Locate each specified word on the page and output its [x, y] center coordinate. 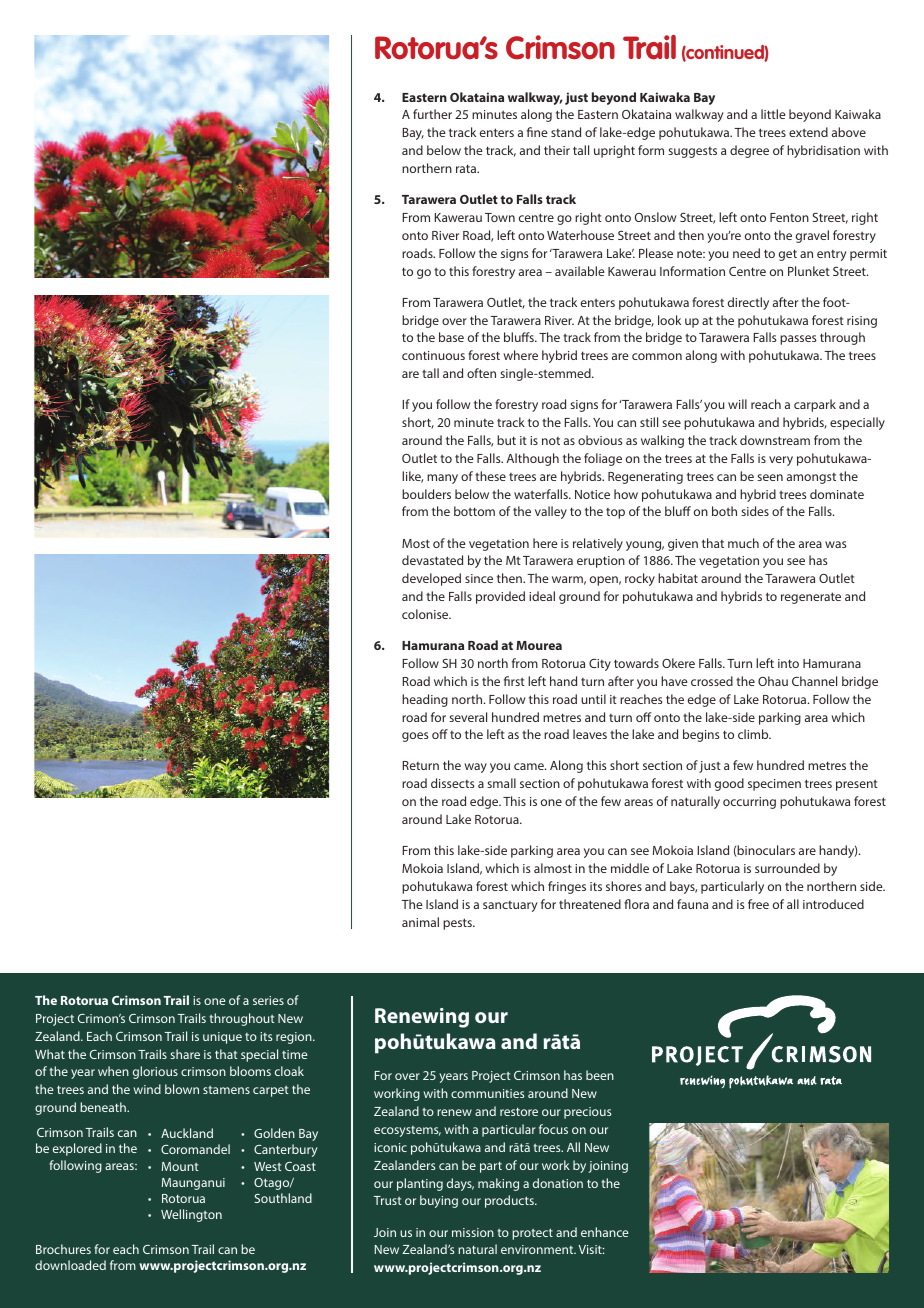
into [788, 663]
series [268, 1000]
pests [458, 924]
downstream [775, 440]
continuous [433, 355]
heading [425, 700]
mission [473, 1232]
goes [415, 737]
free [758, 904]
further [432, 114]
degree [749, 151]
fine [537, 132]
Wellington [191, 1215]
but [506, 440]
